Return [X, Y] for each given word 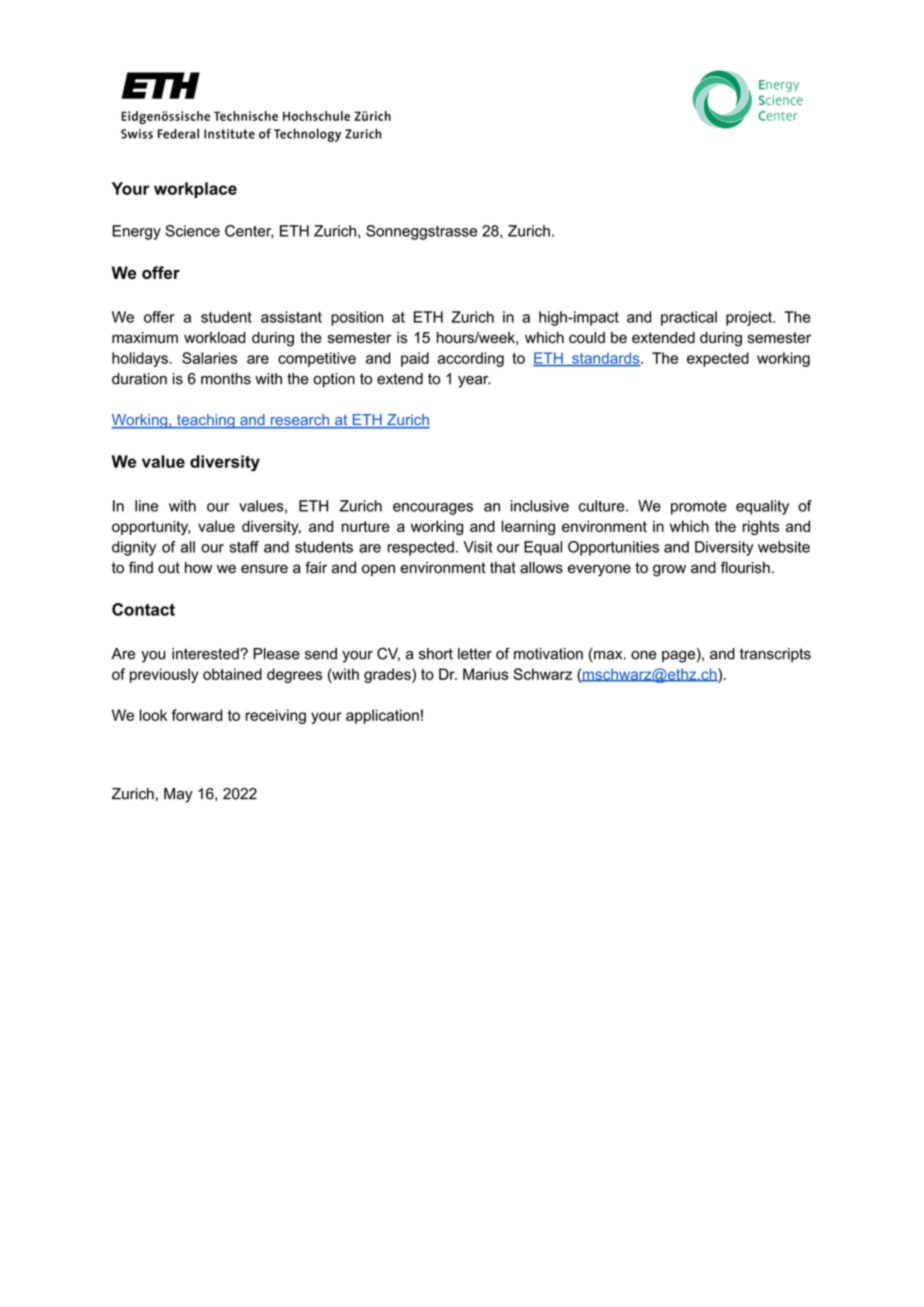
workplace [195, 190]
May [178, 795]
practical [689, 318]
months [226, 379]
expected [718, 359]
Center [249, 232]
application [382, 716]
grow [669, 570]
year [474, 382]
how [198, 568]
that [503, 568]
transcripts [775, 655]
